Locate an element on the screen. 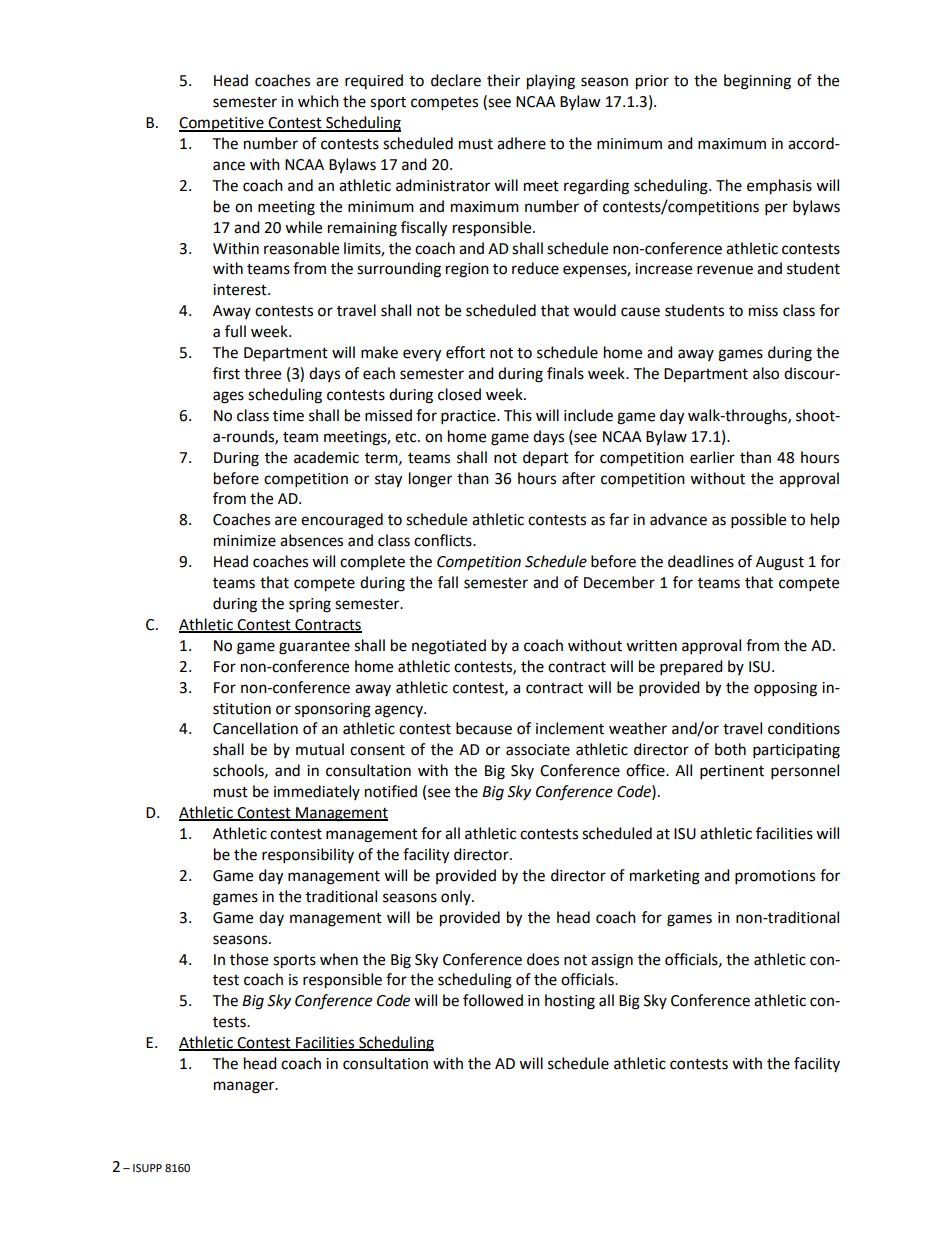  followed is located at coordinates (493, 1000).
